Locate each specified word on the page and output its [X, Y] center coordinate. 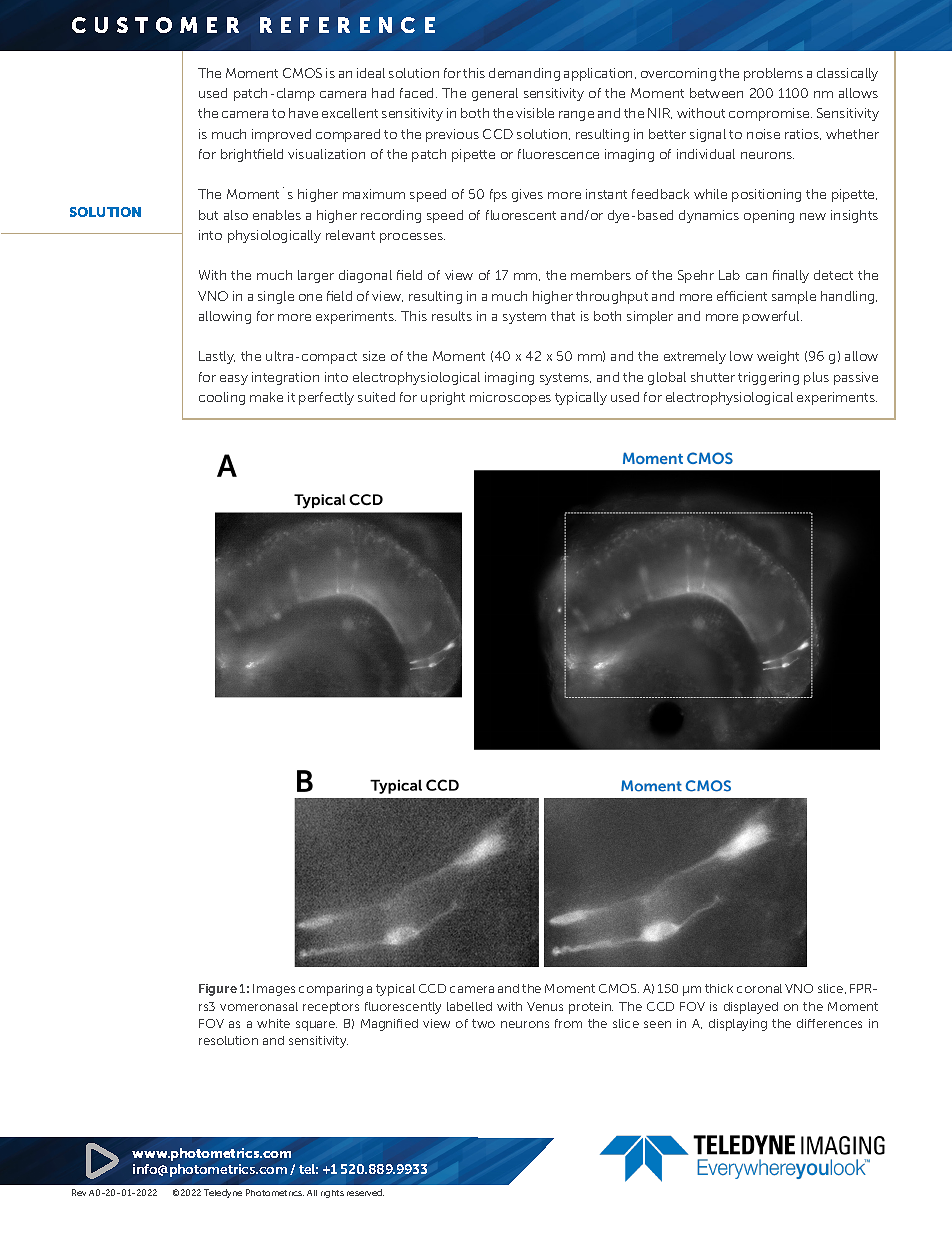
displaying [738, 1025]
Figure [218, 990]
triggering [768, 378]
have [303, 113]
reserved [365, 1192]
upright [443, 398]
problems [773, 74]
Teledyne [223, 1193]
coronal [759, 988]
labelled [469, 1006]
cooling [222, 398]
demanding [524, 74]
